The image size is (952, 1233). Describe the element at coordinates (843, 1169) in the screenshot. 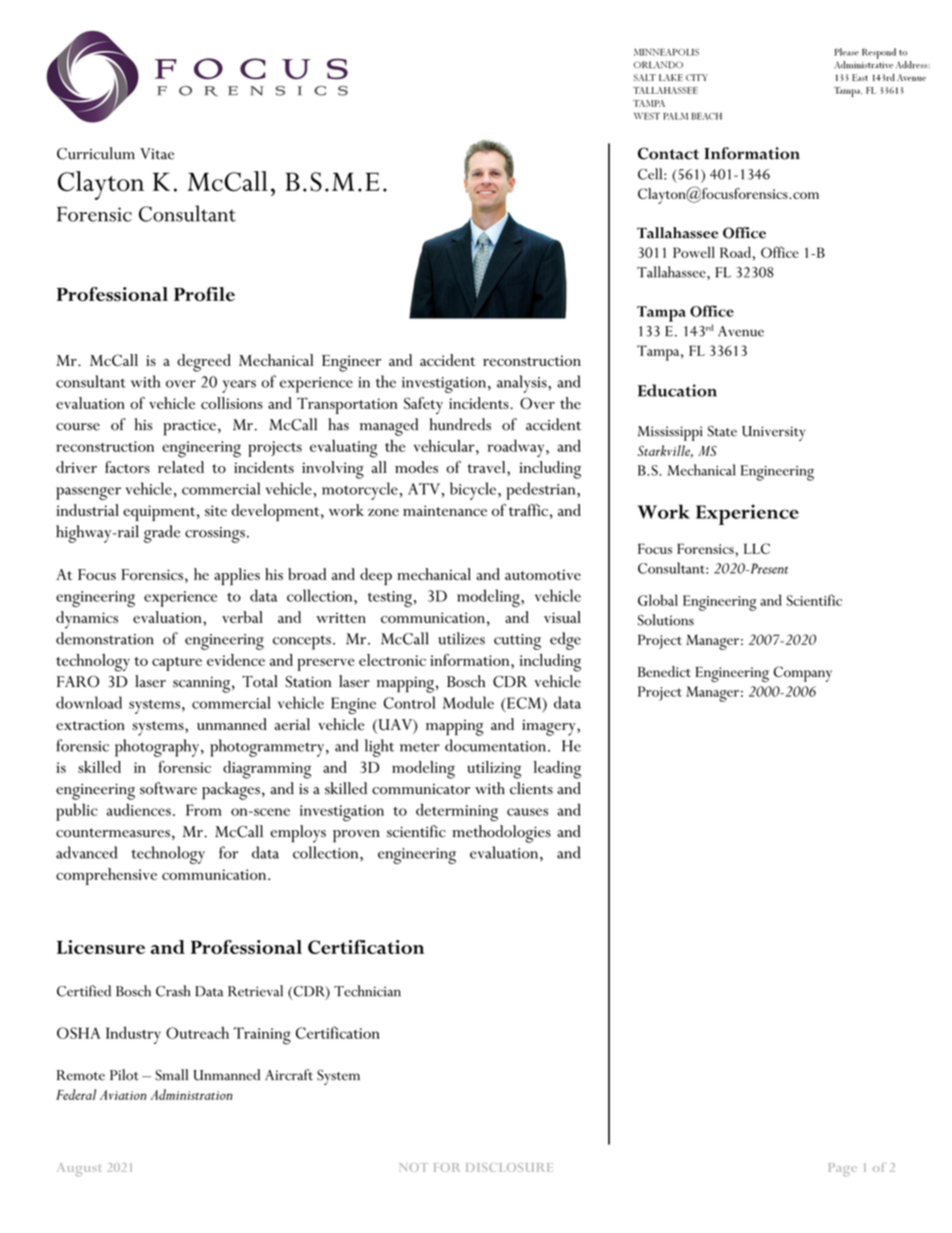

I see `Page` at that location.
